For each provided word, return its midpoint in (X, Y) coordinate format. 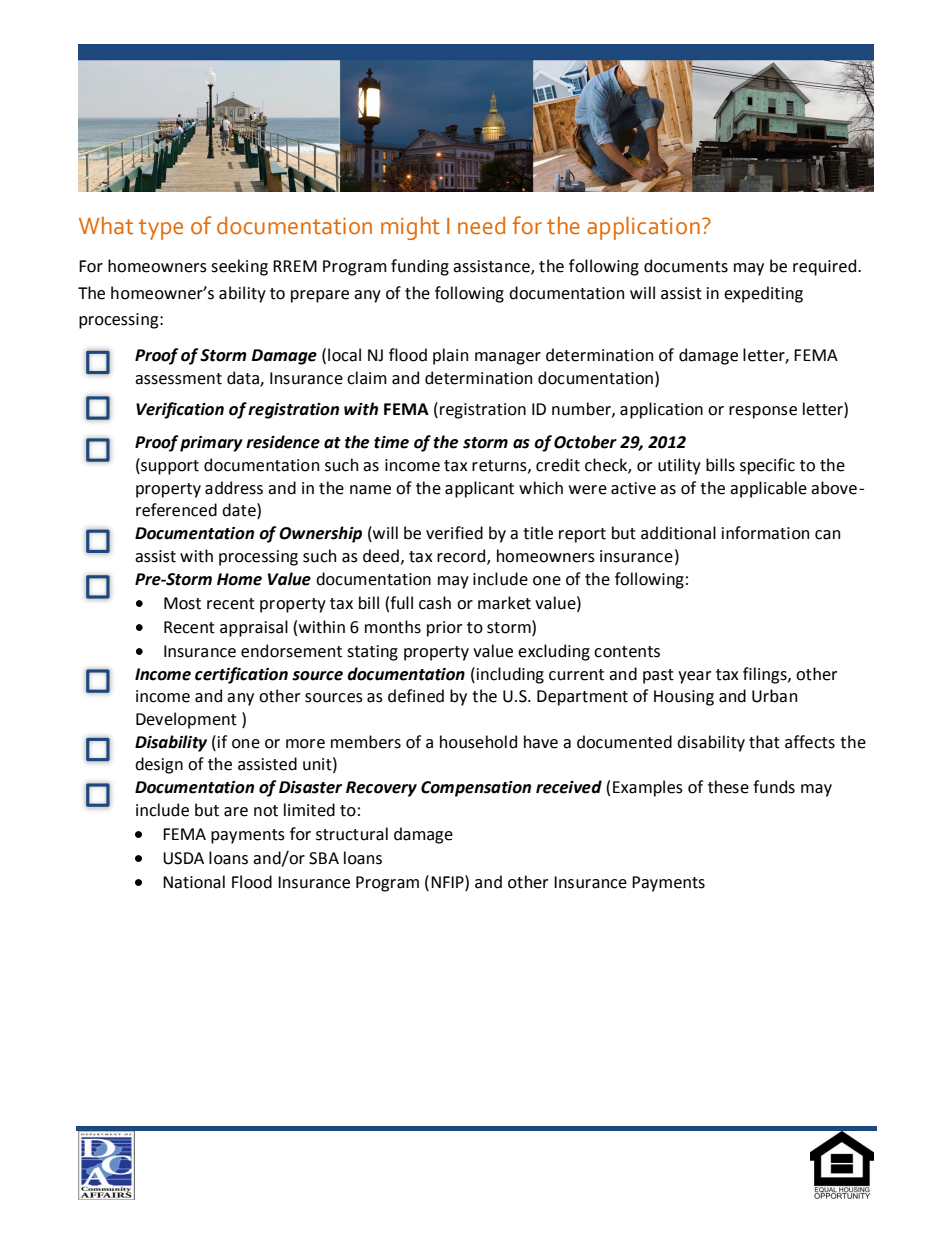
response (763, 412)
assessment (178, 379)
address (234, 488)
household (478, 742)
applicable (768, 489)
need (481, 225)
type (161, 229)
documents (686, 266)
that (764, 742)
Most (182, 603)
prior (444, 629)
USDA (183, 858)
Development (186, 720)
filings (766, 675)
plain (450, 356)
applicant (479, 489)
